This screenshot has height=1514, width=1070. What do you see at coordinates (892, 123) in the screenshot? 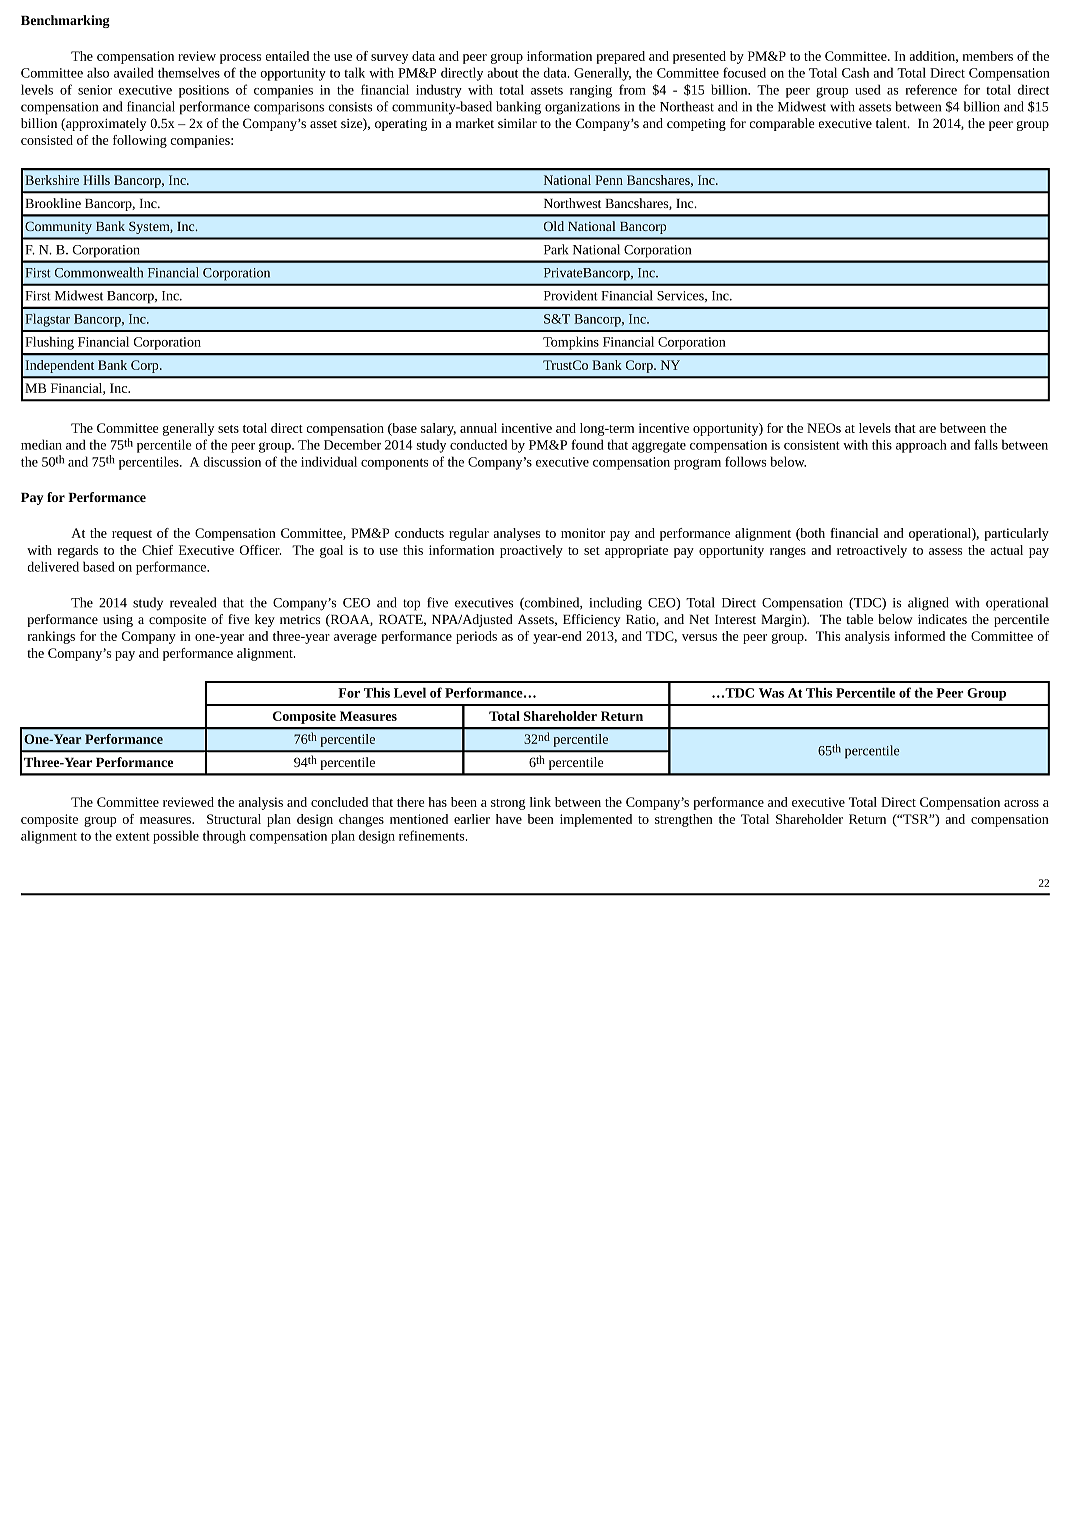
I see `talent` at bounding box center [892, 123].
